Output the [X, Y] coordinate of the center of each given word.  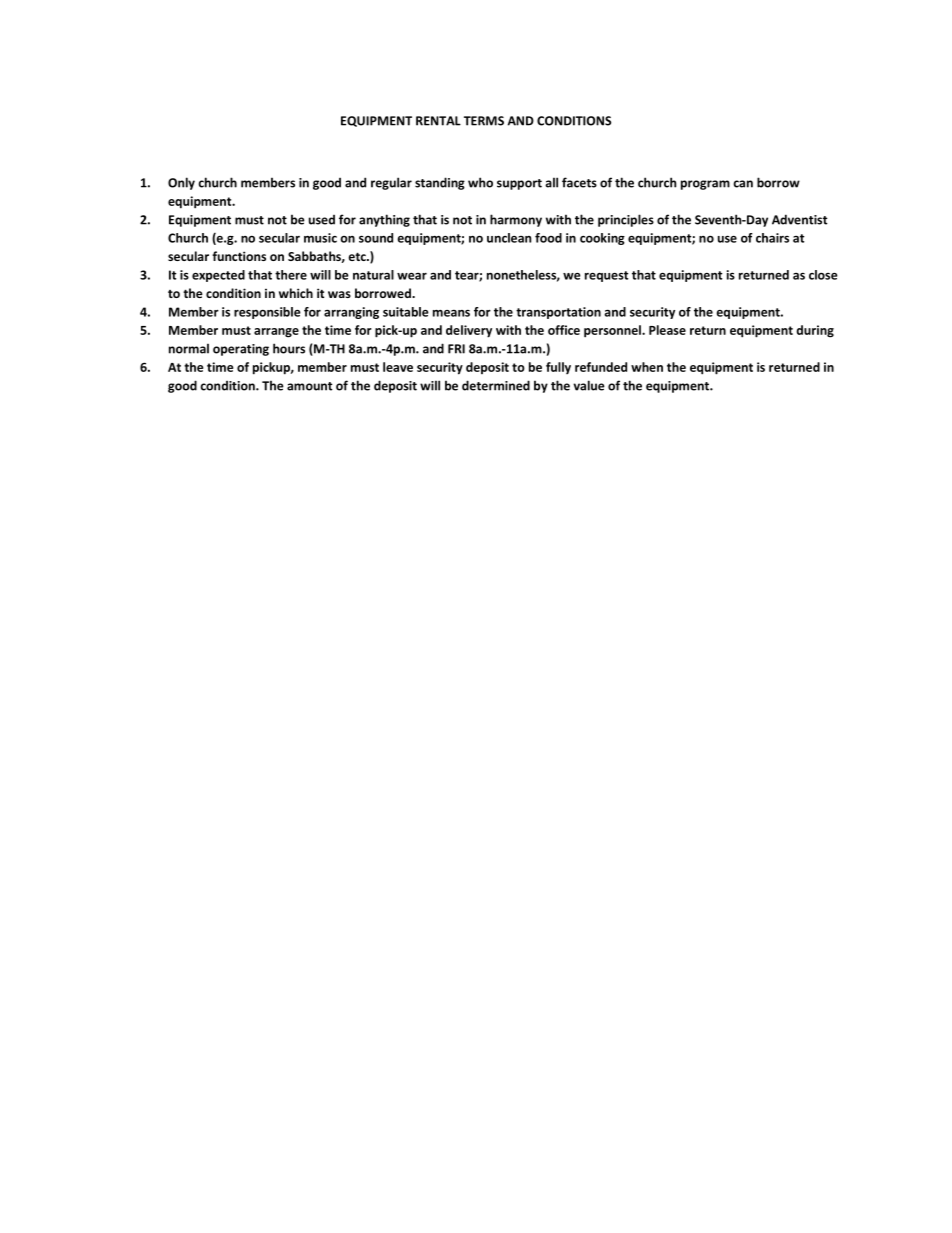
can [743, 184]
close [823, 275]
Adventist [800, 219]
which [296, 293]
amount [310, 386]
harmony [516, 220]
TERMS [484, 121]
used [322, 220]
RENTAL [438, 121]
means [451, 313]
